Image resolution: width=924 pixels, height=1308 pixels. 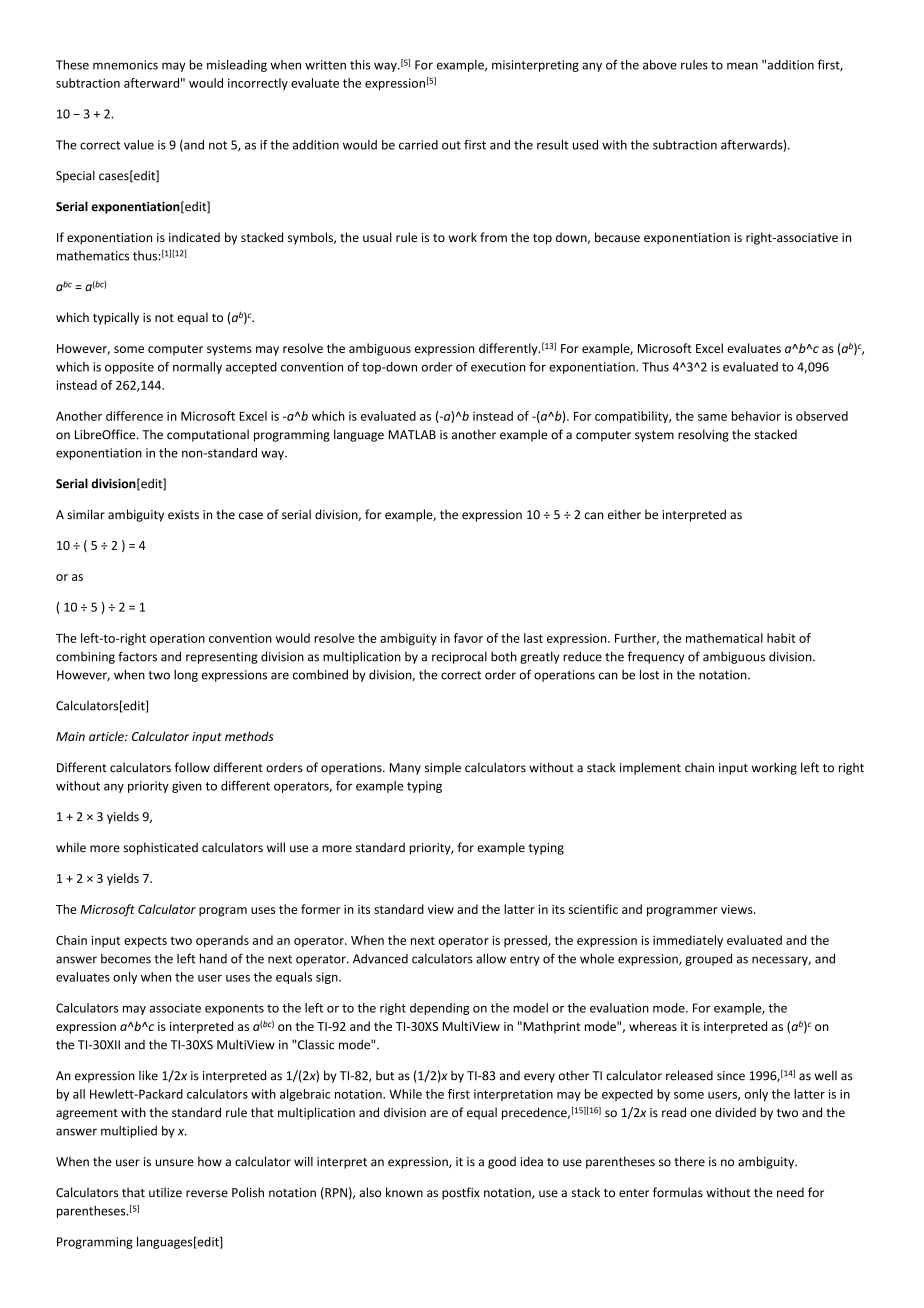 What do you see at coordinates (443, 768) in the screenshot?
I see `simple` at bounding box center [443, 768].
